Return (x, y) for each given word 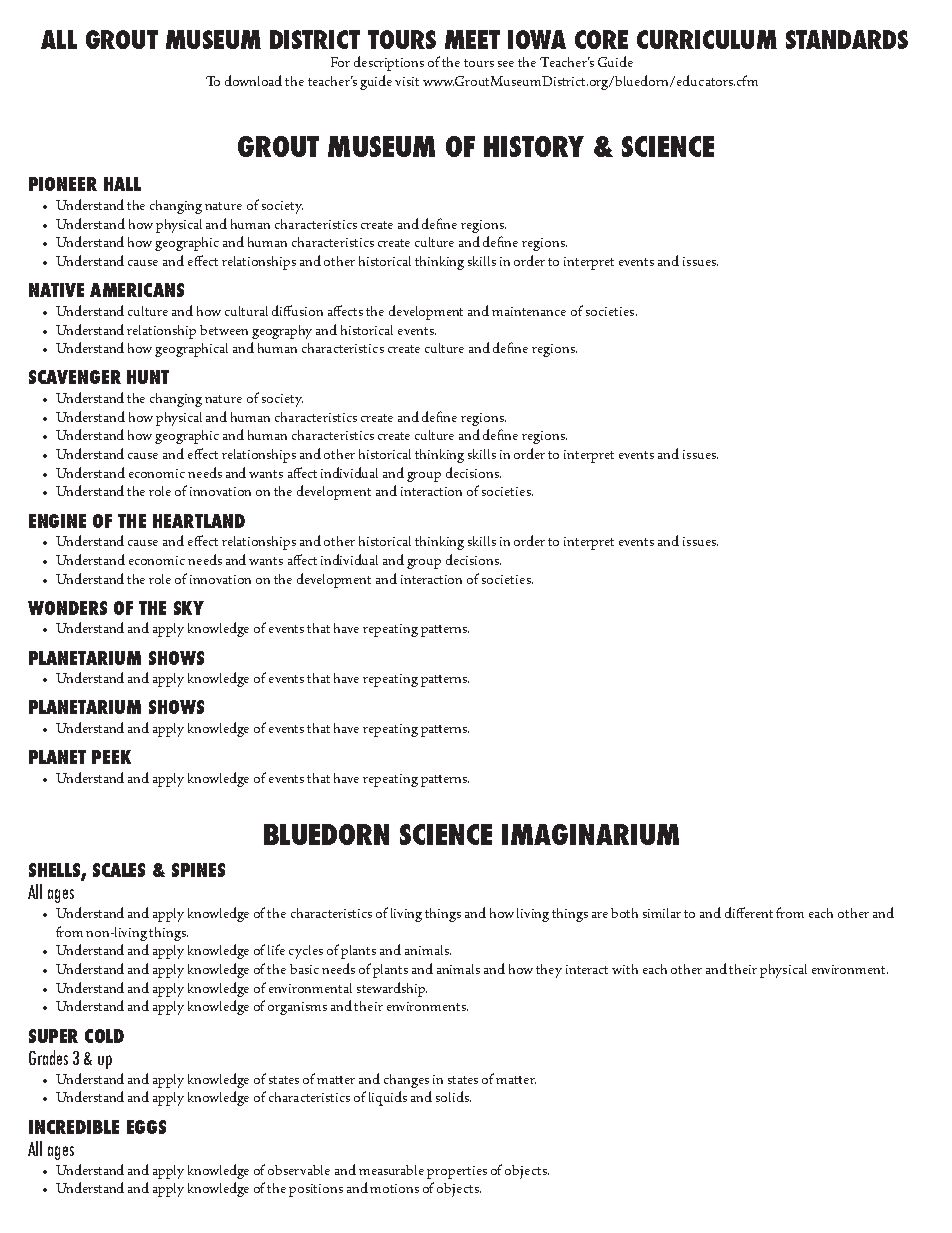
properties (457, 1172)
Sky (189, 608)
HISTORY (534, 146)
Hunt (148, 377)
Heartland (199, 521)
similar (662, 913)
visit (407, 81)
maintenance (529, 311)
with (625, 969)
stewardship (392, 989)
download (253, 80)
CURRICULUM (707, 39)
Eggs (146, 1127)
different (749, 912)
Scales (119, 870)
